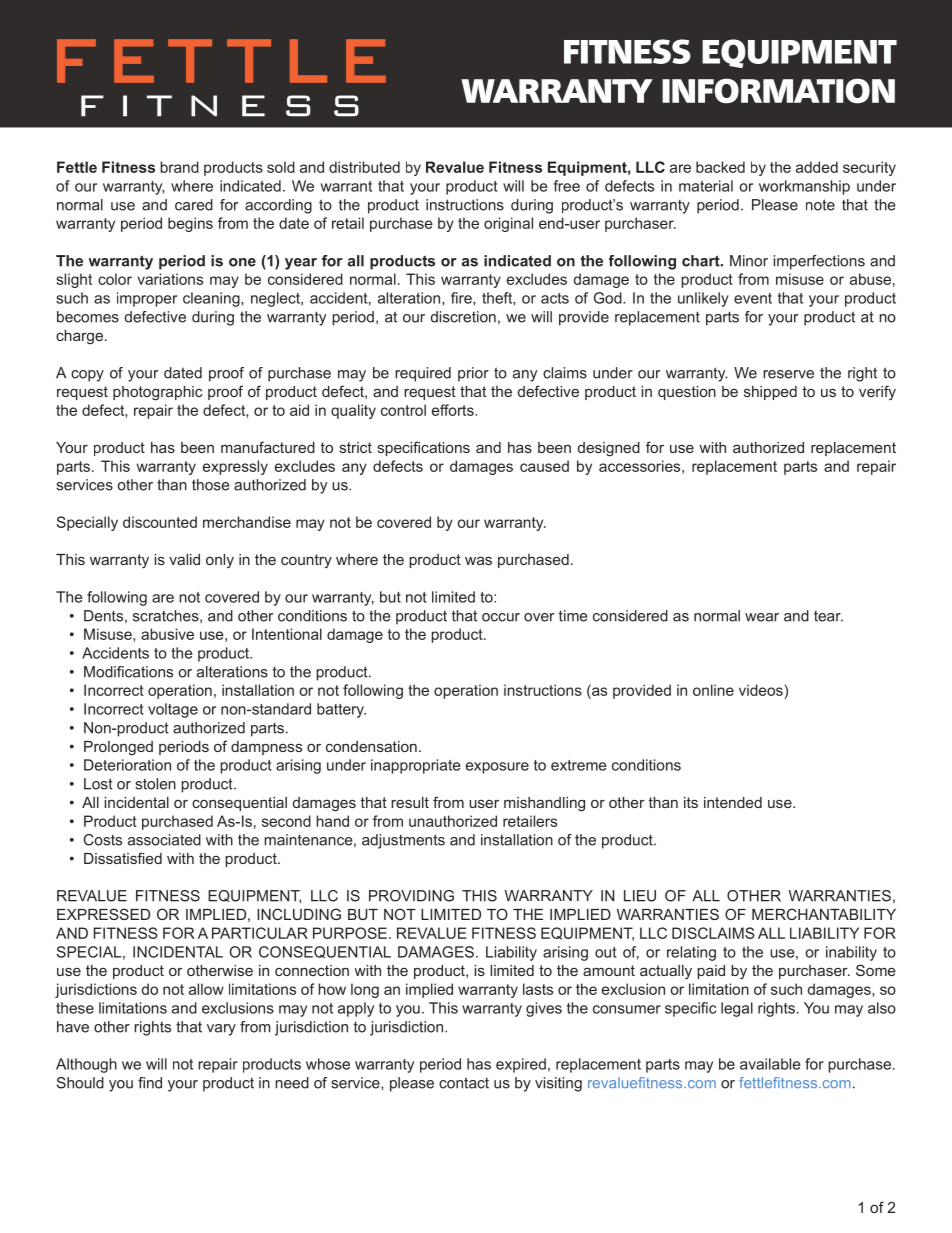 This document has width=952, height=1233. I want to click on available, so click(770, 1064).
